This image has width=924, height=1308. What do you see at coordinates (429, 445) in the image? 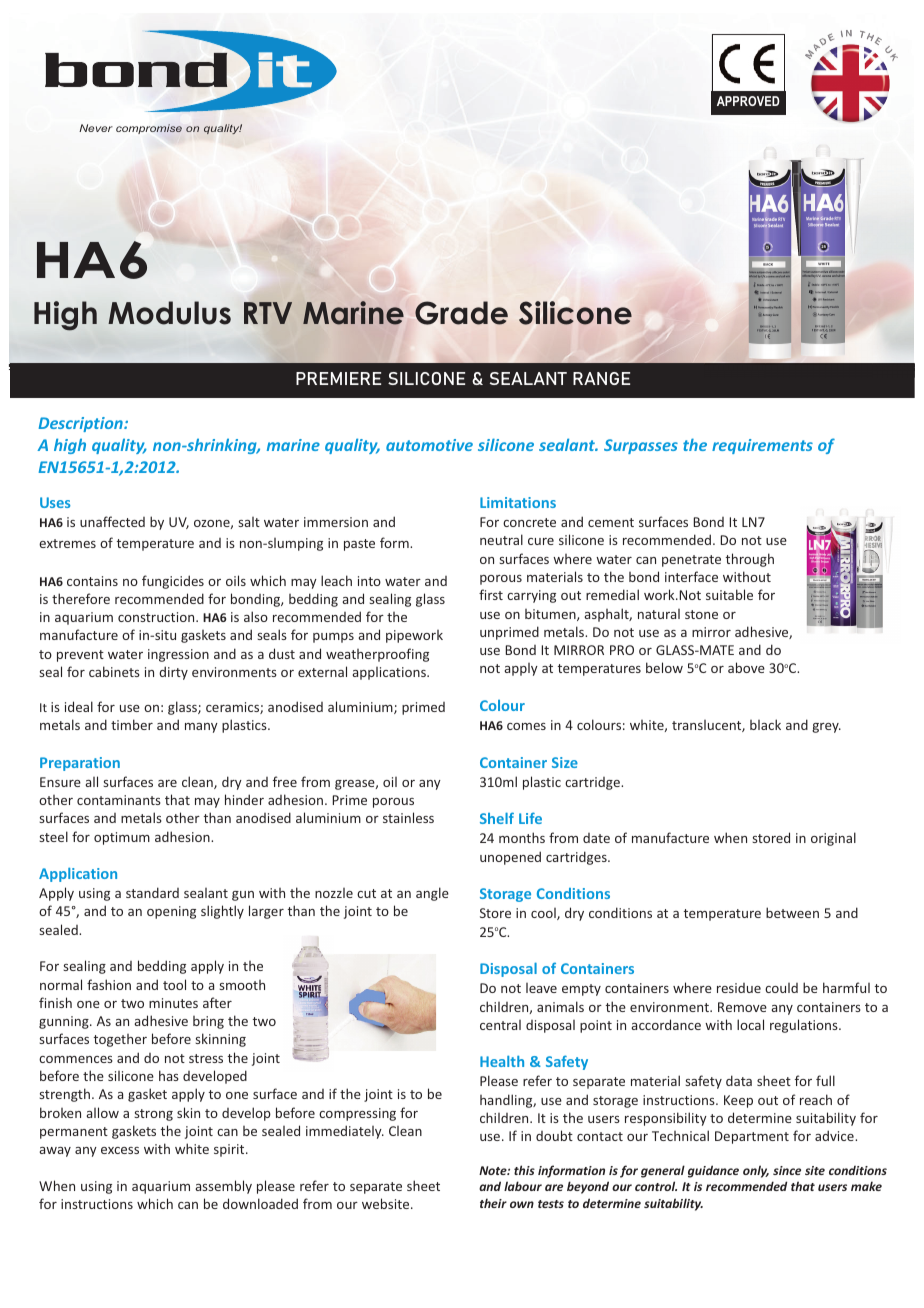
I see `automotive` at bounding box center [429, 445].
